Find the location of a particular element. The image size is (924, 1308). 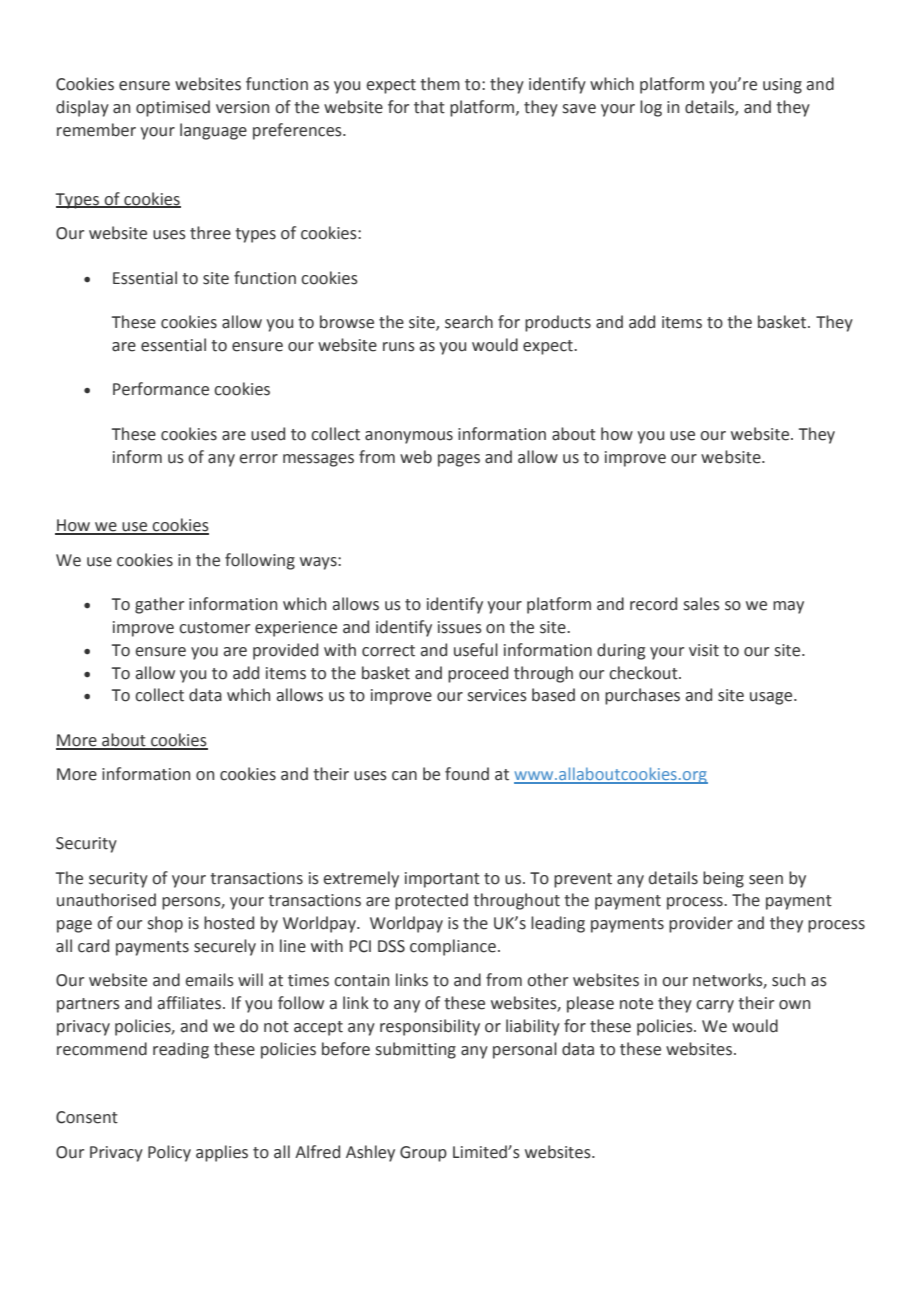

gather is located at coordinates (159, 605).
